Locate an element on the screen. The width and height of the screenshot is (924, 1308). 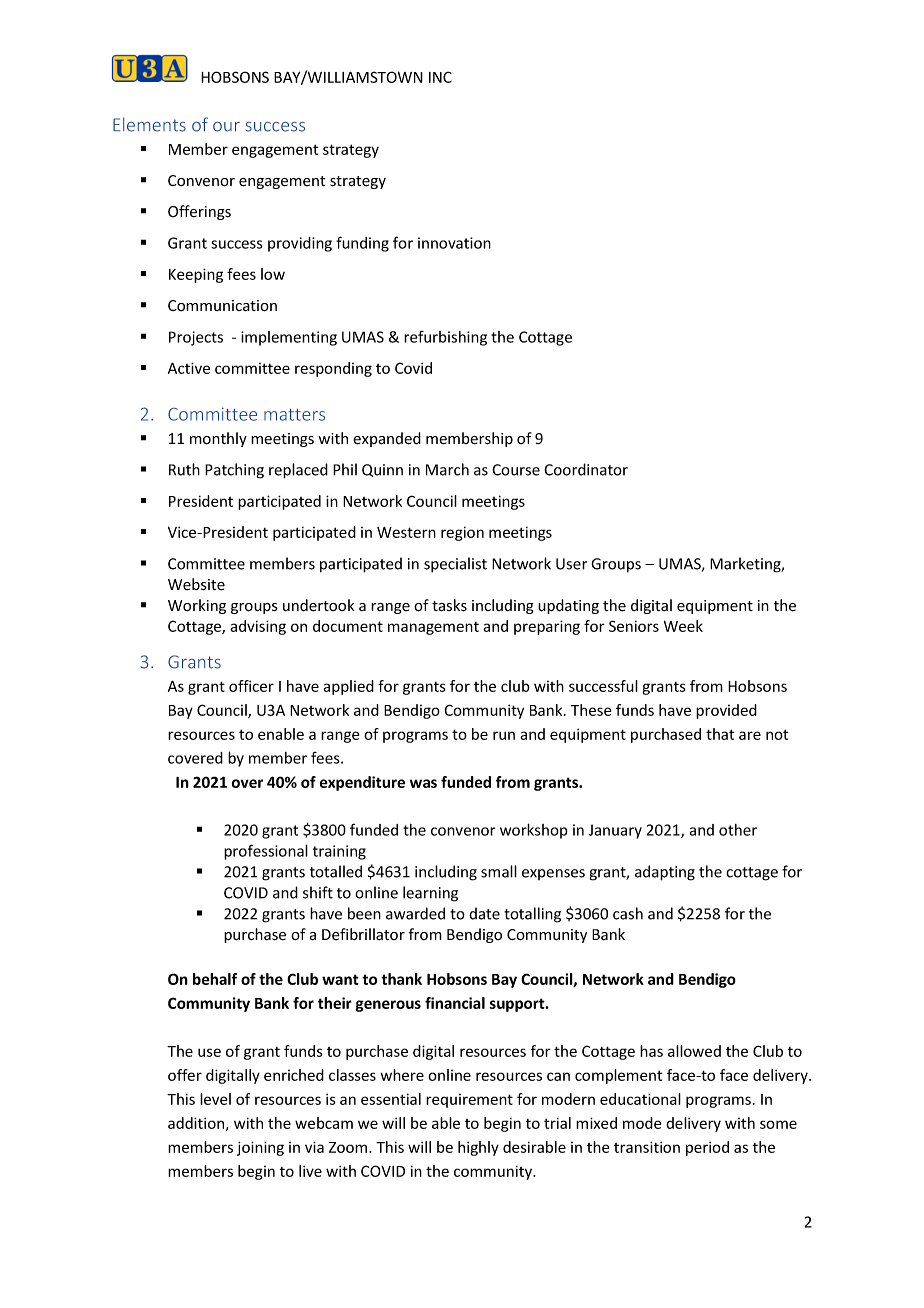
March is located at coordinates (447, 469).
